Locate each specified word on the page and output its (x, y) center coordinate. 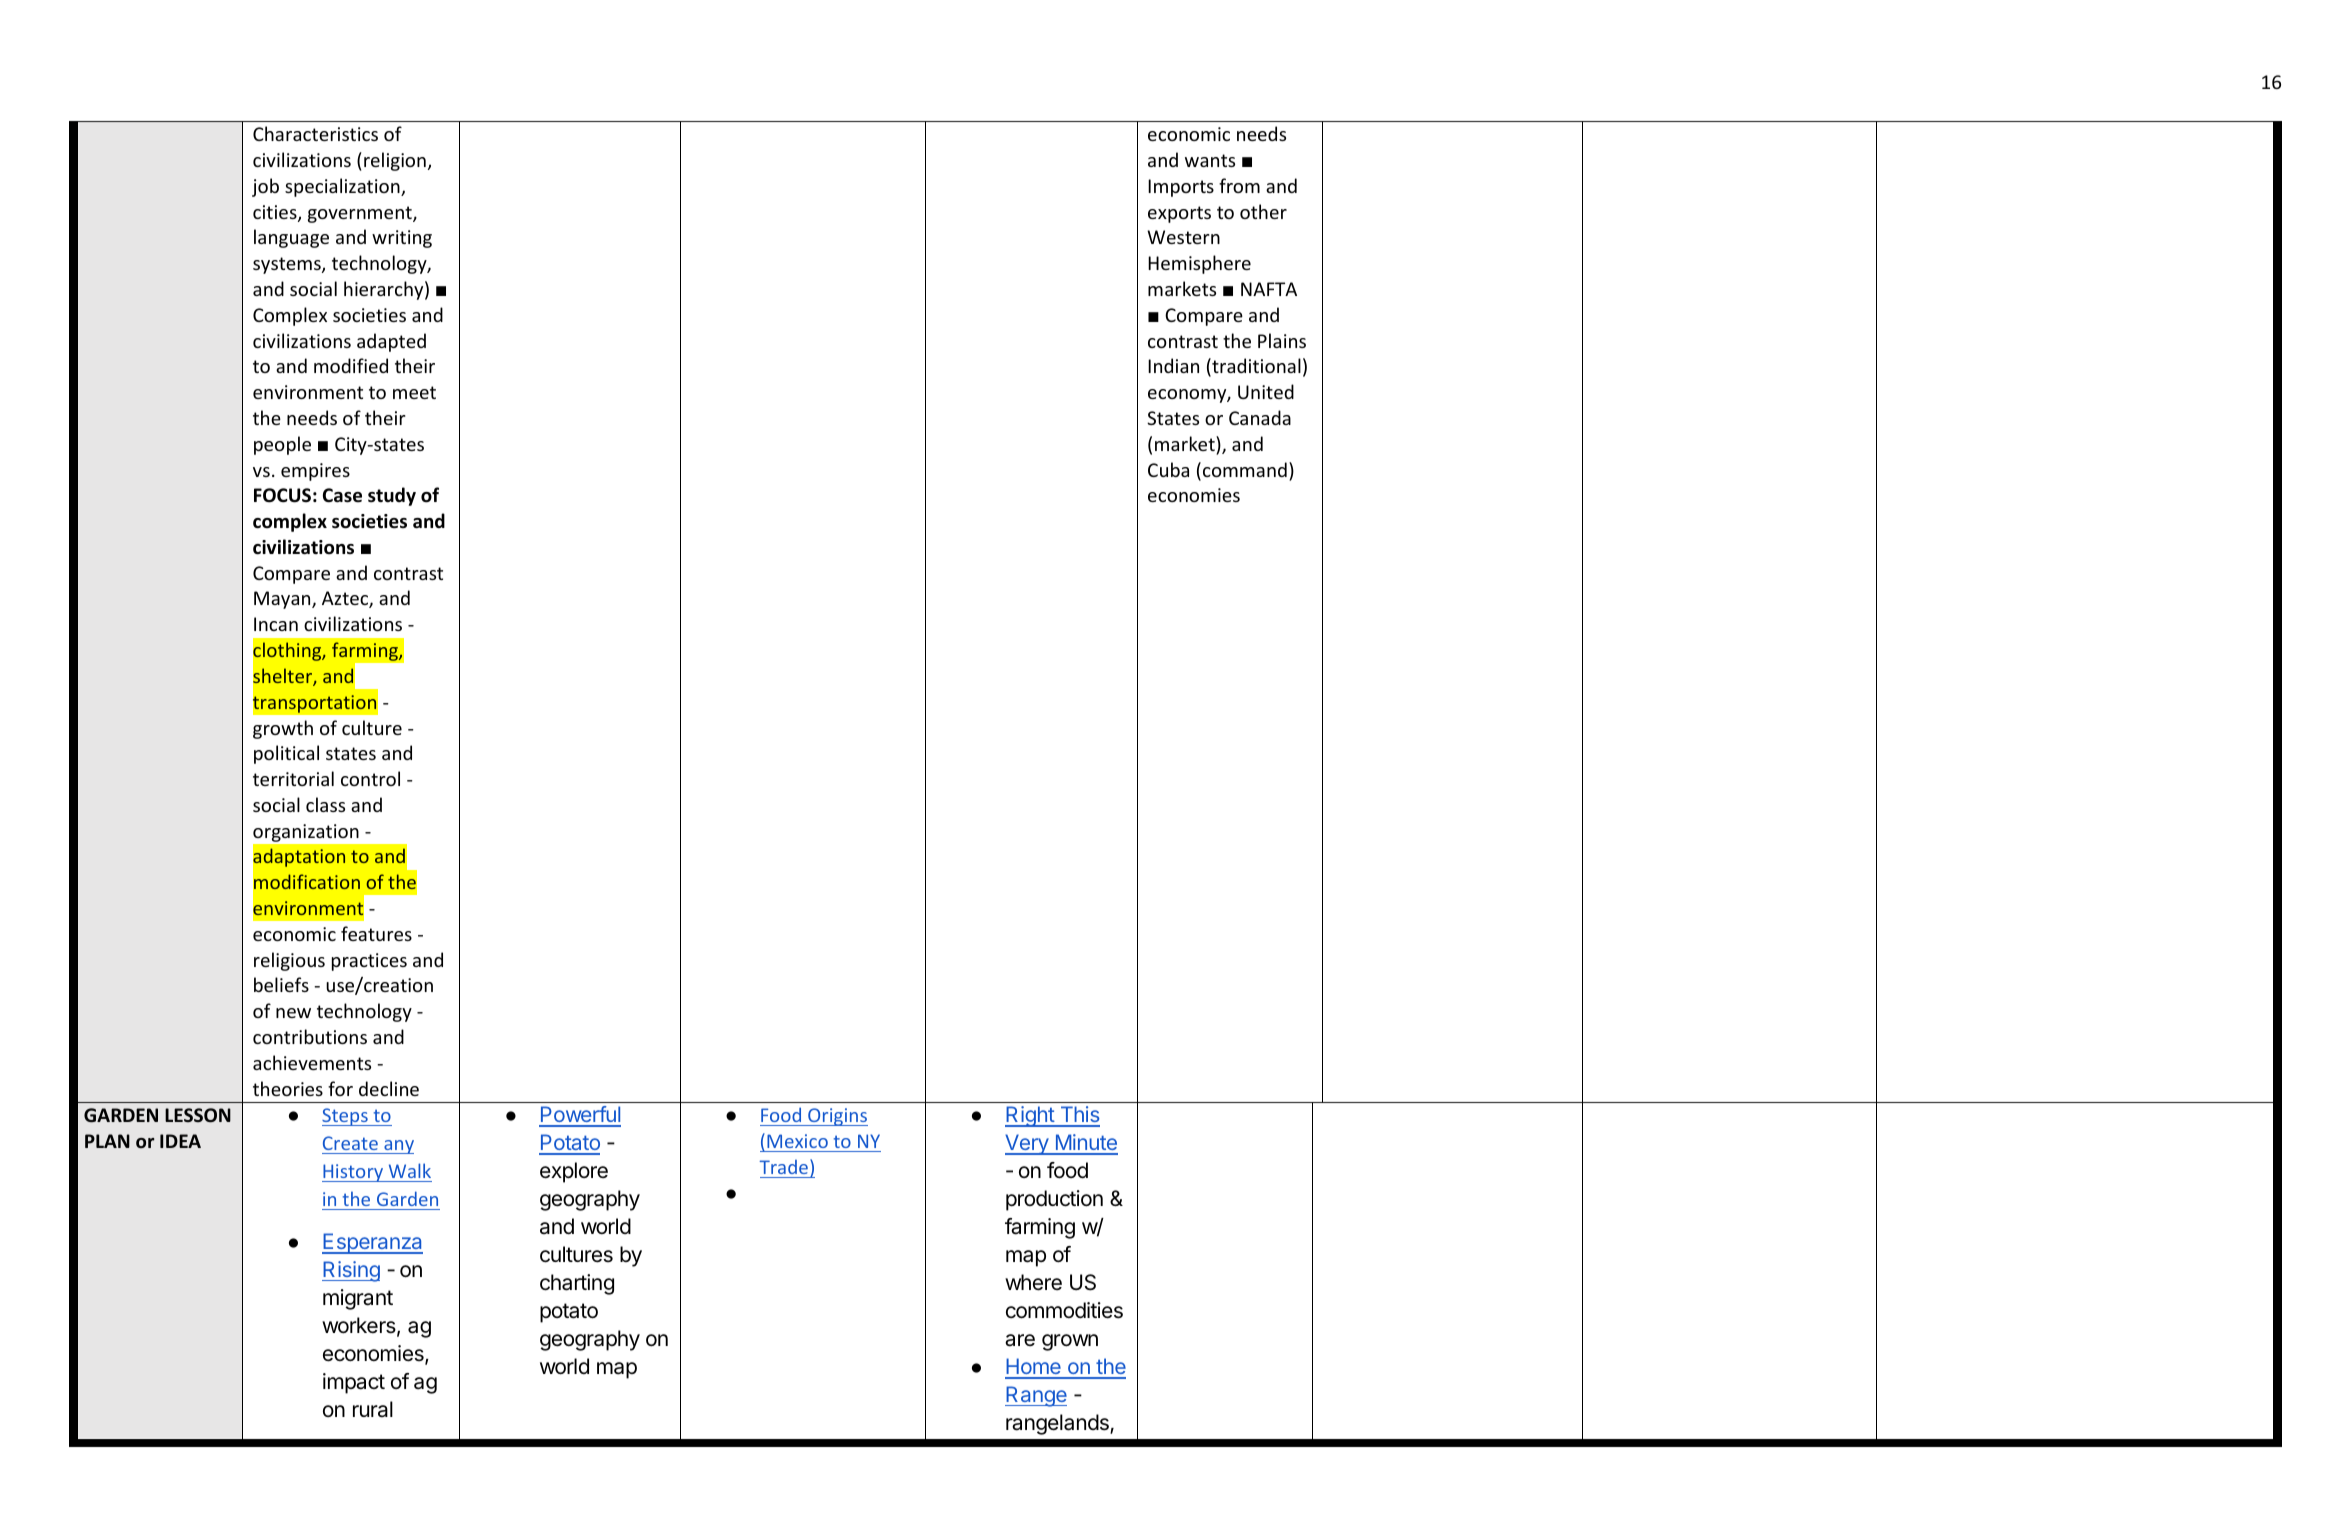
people (282, 445)
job (265, 187)
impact (354, 1383)
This (1079, 1116)
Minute (1085, 1144)
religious (289, 961)
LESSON (198, 1115)
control (370, 778)
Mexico (797, 1141)
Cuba (1168, 469)
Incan (276, 624)
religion (395, 161)
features (376, 933)
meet (414, 392)
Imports (1181, 188)
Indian (1173, 365)
